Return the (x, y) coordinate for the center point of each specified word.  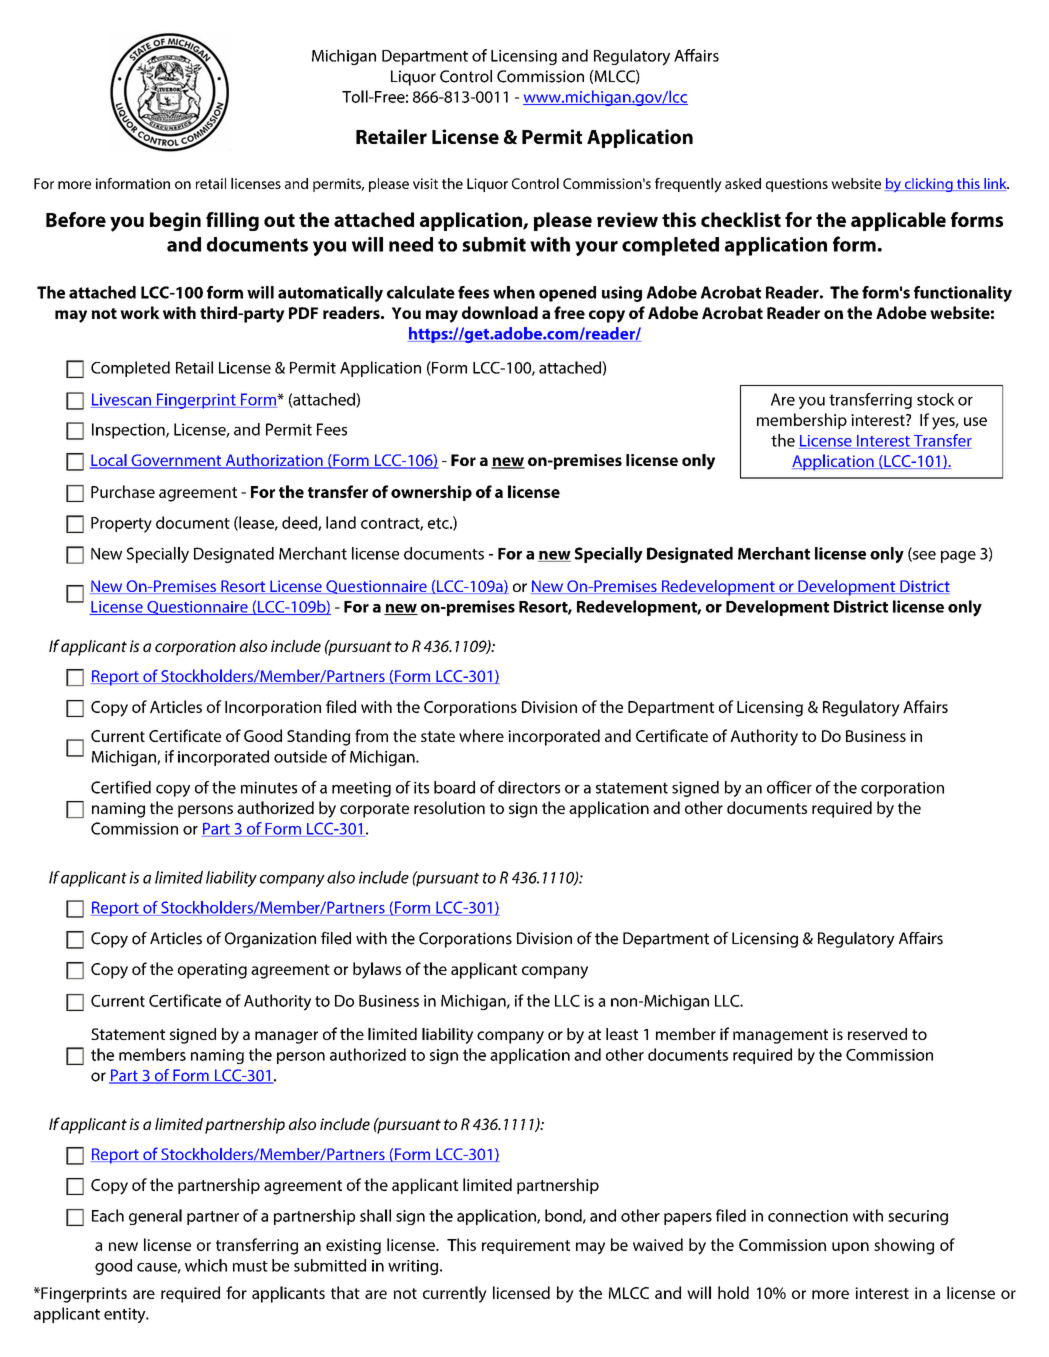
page (958, 557)
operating (212, 971)
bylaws (377, 970)
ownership (431, 493)
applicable (898, 221)
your (596, 248)
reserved (877, 1034)
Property (121, 525)
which (206, 1265)
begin (175, 221)
